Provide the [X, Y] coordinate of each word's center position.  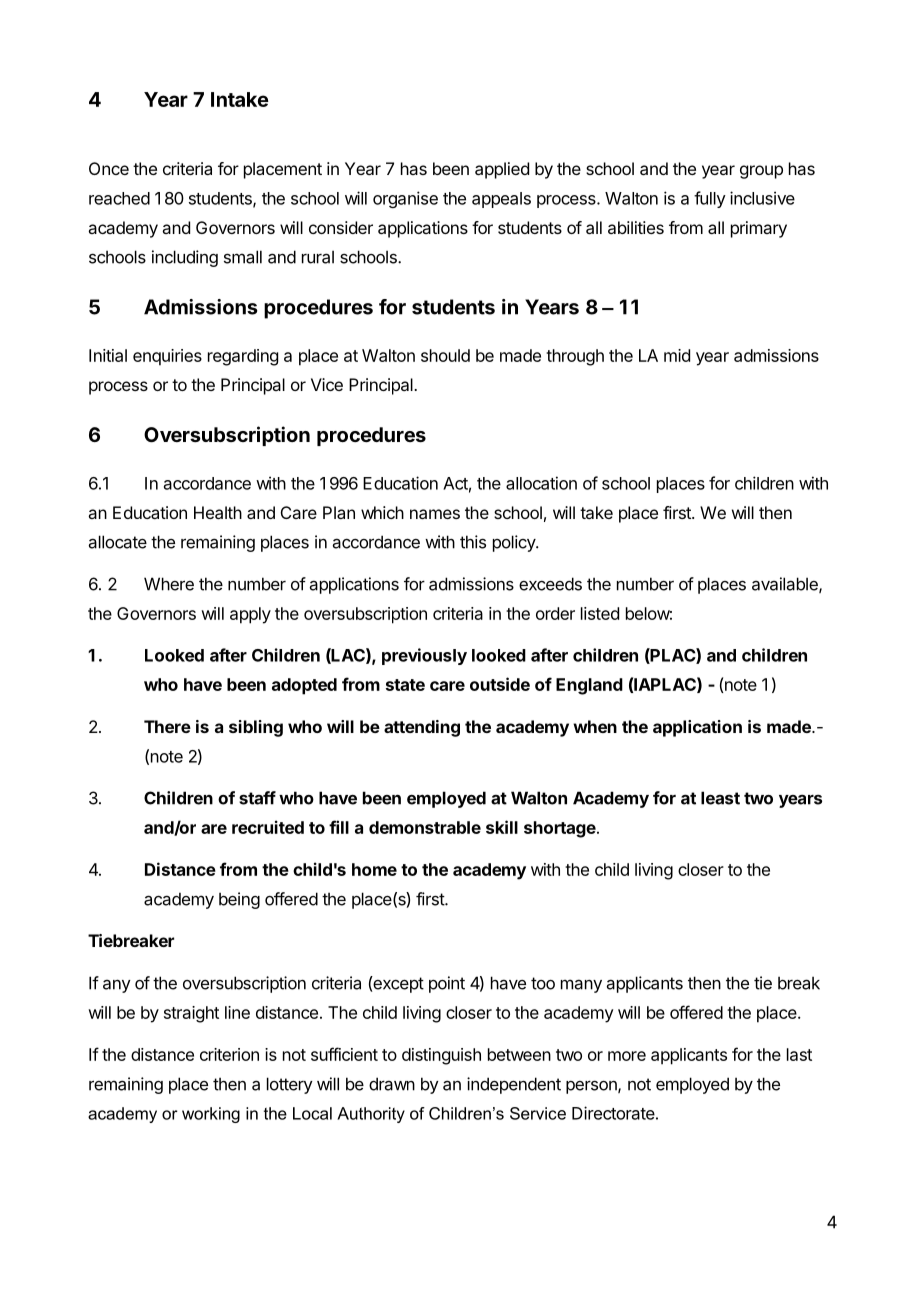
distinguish [441, 1056]
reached [119, 198]
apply [250, 615]
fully [710, 199]
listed [600, 613]
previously [424, 656]
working [211, 1115]
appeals [501, 200]
